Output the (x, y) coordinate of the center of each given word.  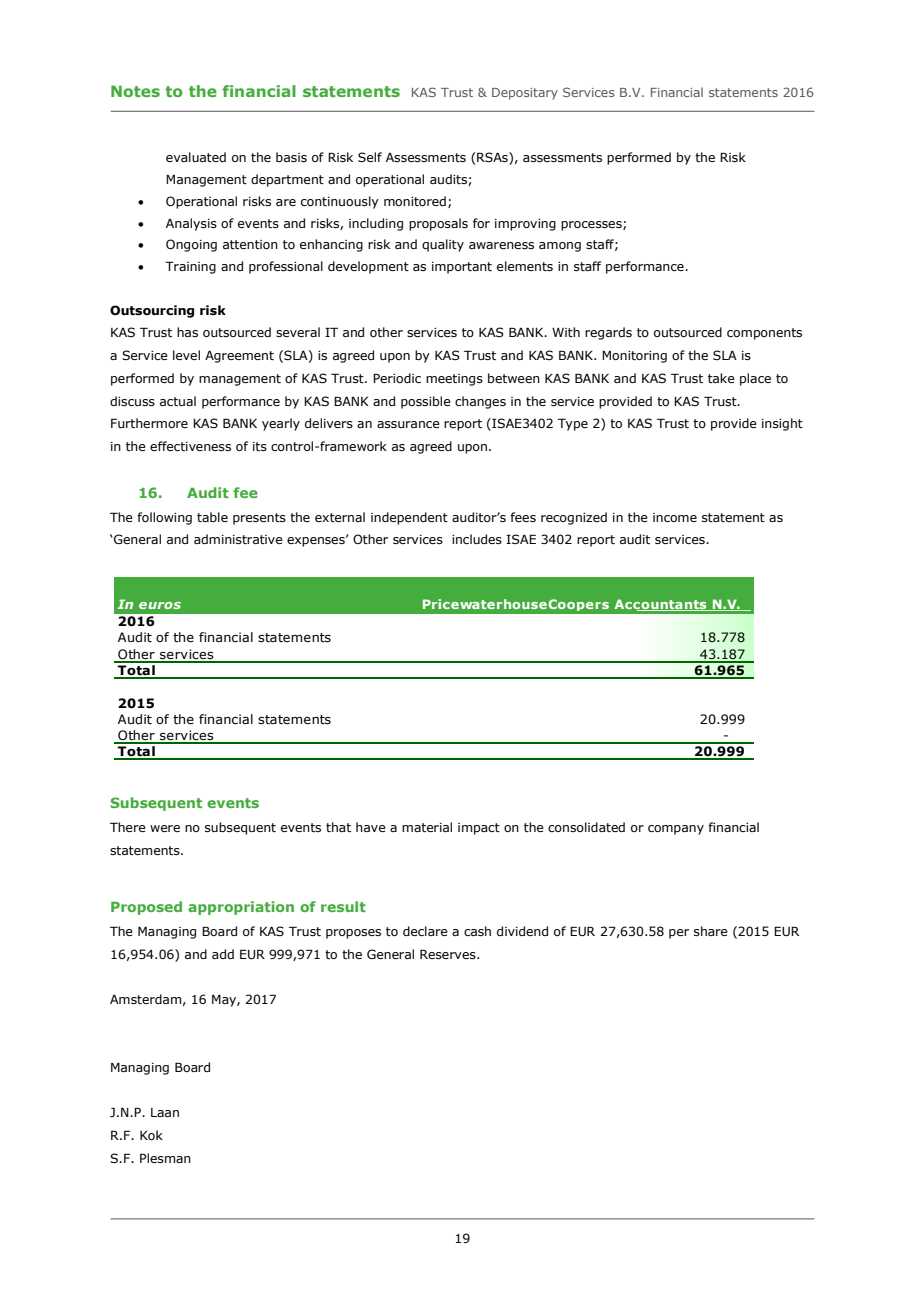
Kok (151, 1135)
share (711, 931)
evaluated (196, 157)
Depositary (525, 94)
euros (160, 605)
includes (477, 539)
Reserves (449, 954)
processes (592, 226)
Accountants (661, 605)
